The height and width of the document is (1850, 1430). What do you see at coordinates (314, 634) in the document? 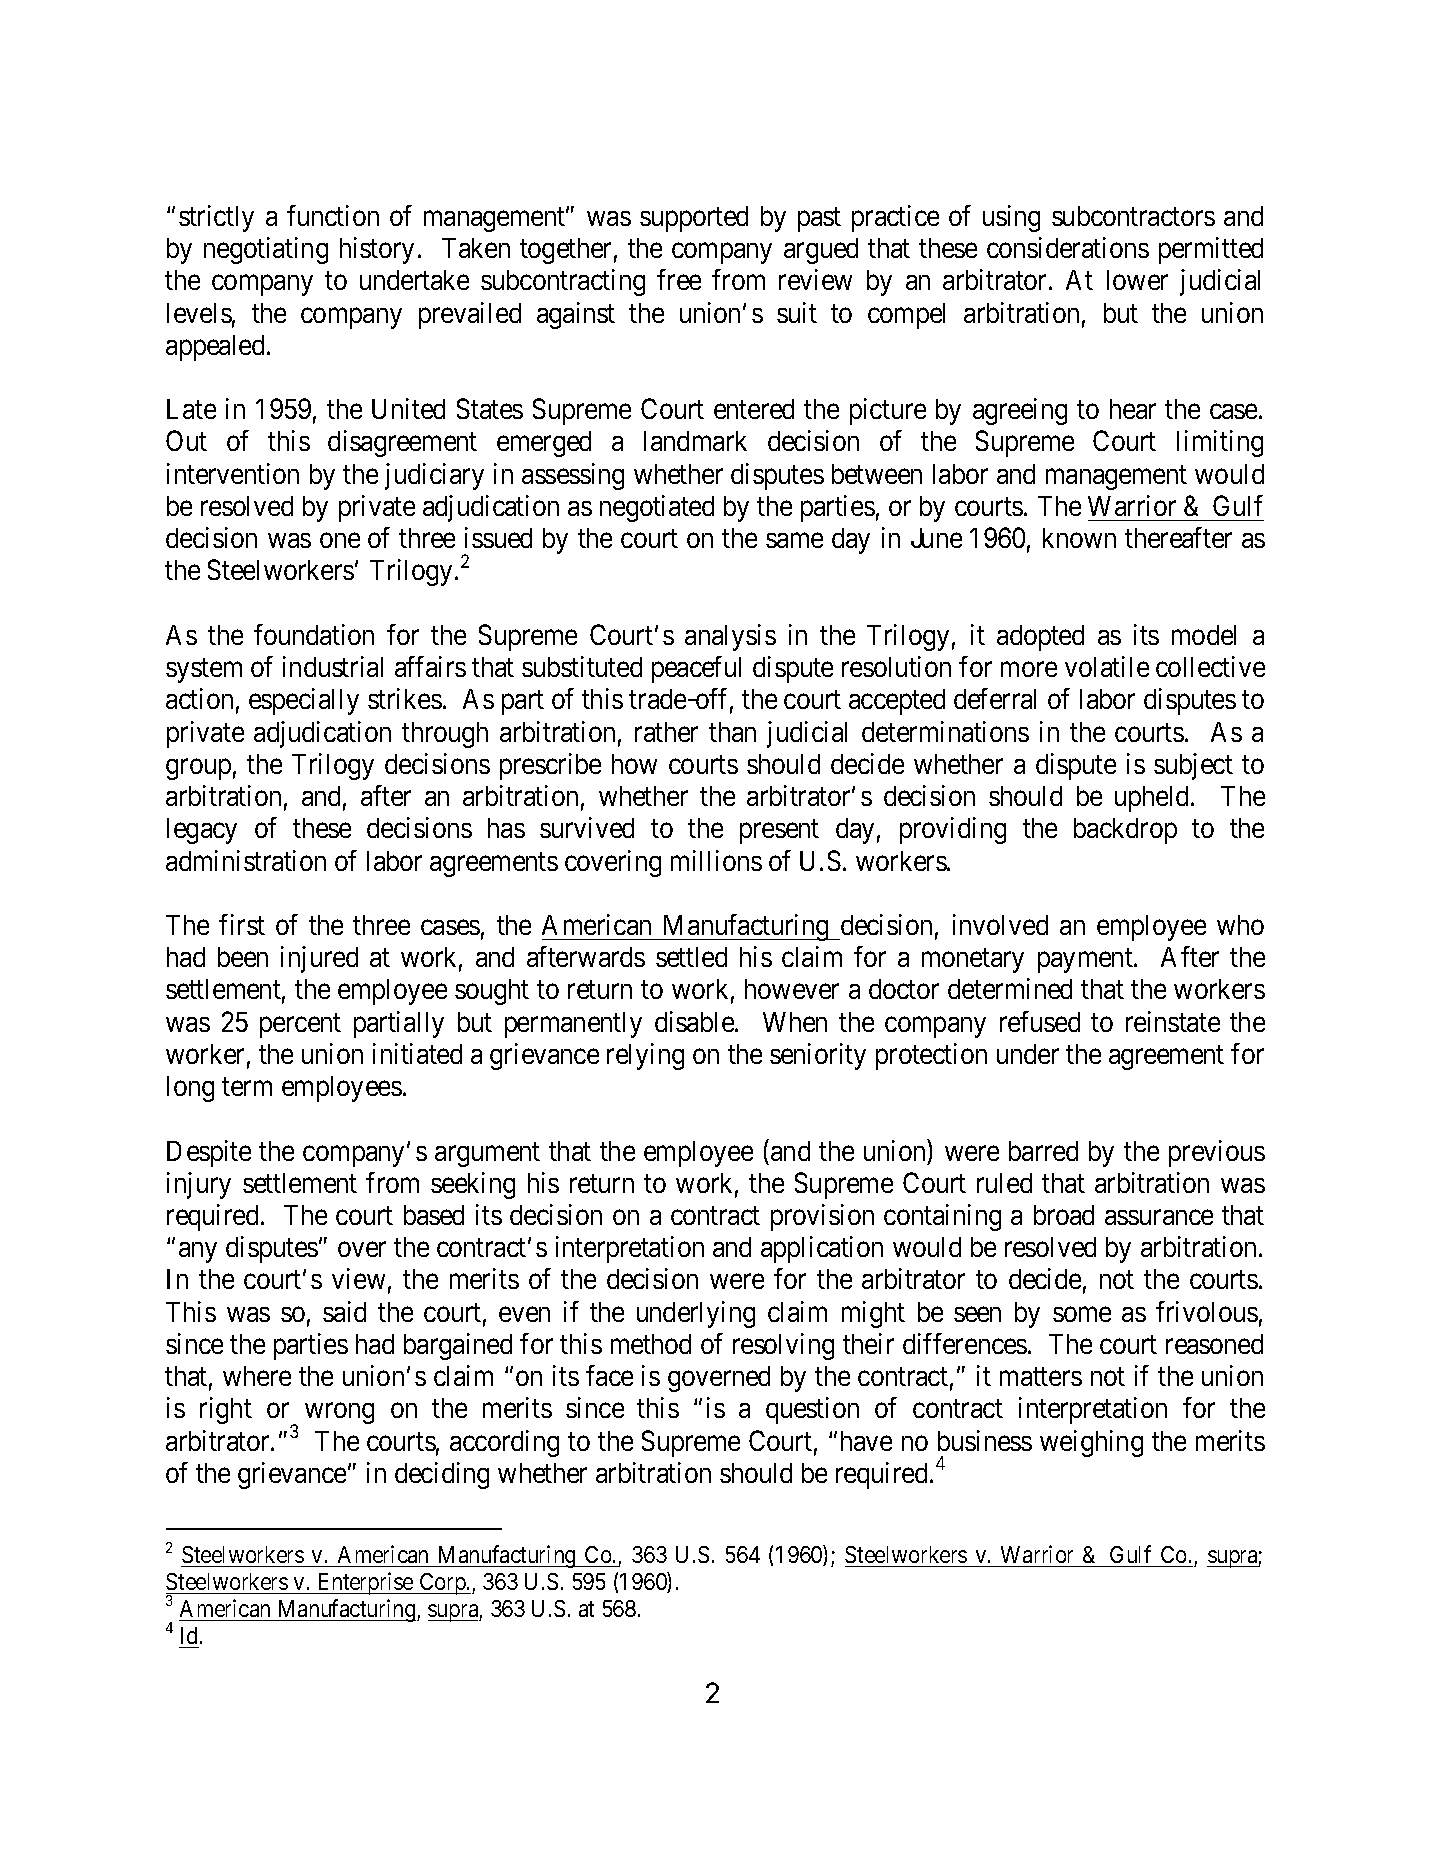
I see `foundation` at bounding box center [314, 634].
